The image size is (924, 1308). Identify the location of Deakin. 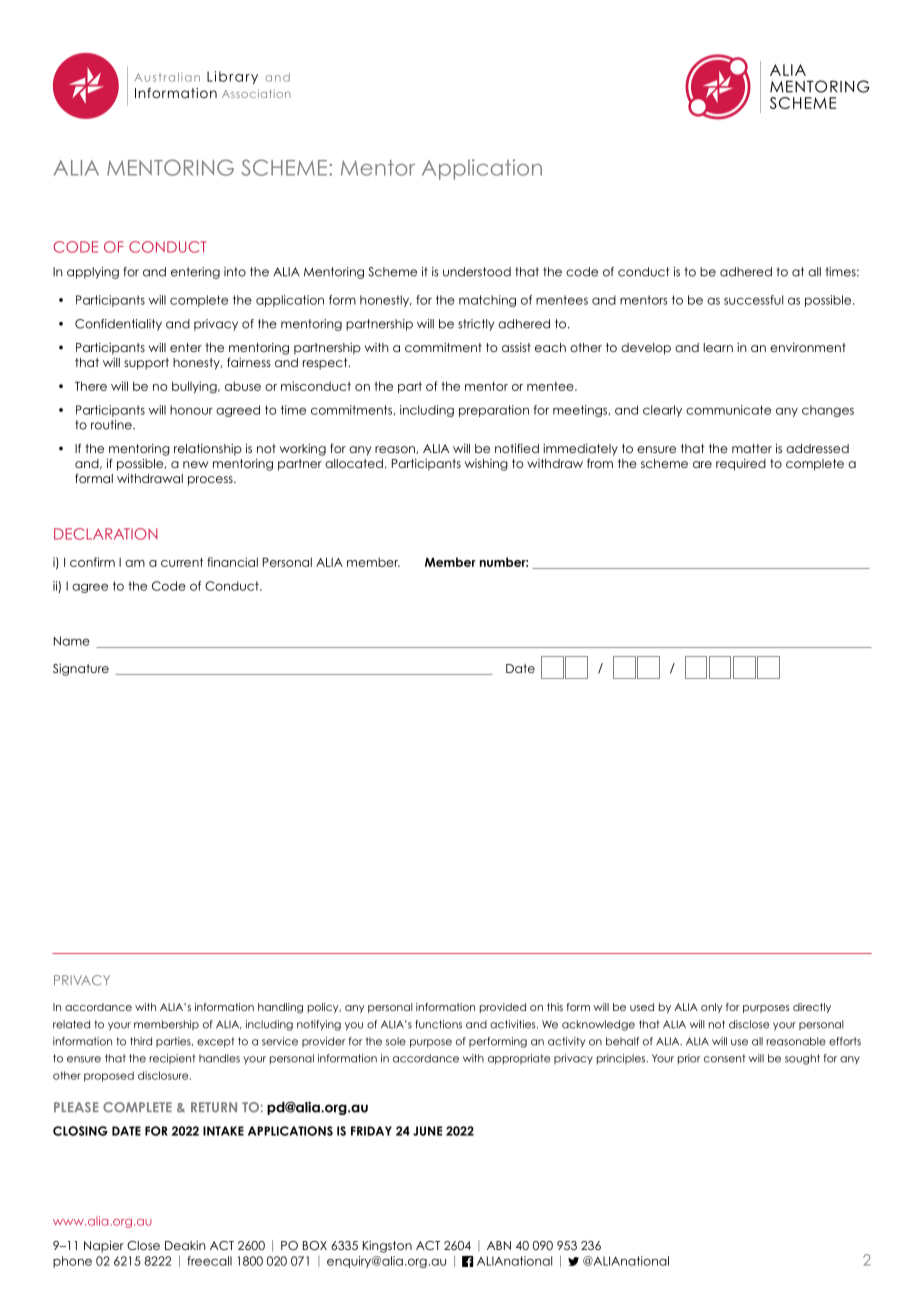
(185, 1245).
